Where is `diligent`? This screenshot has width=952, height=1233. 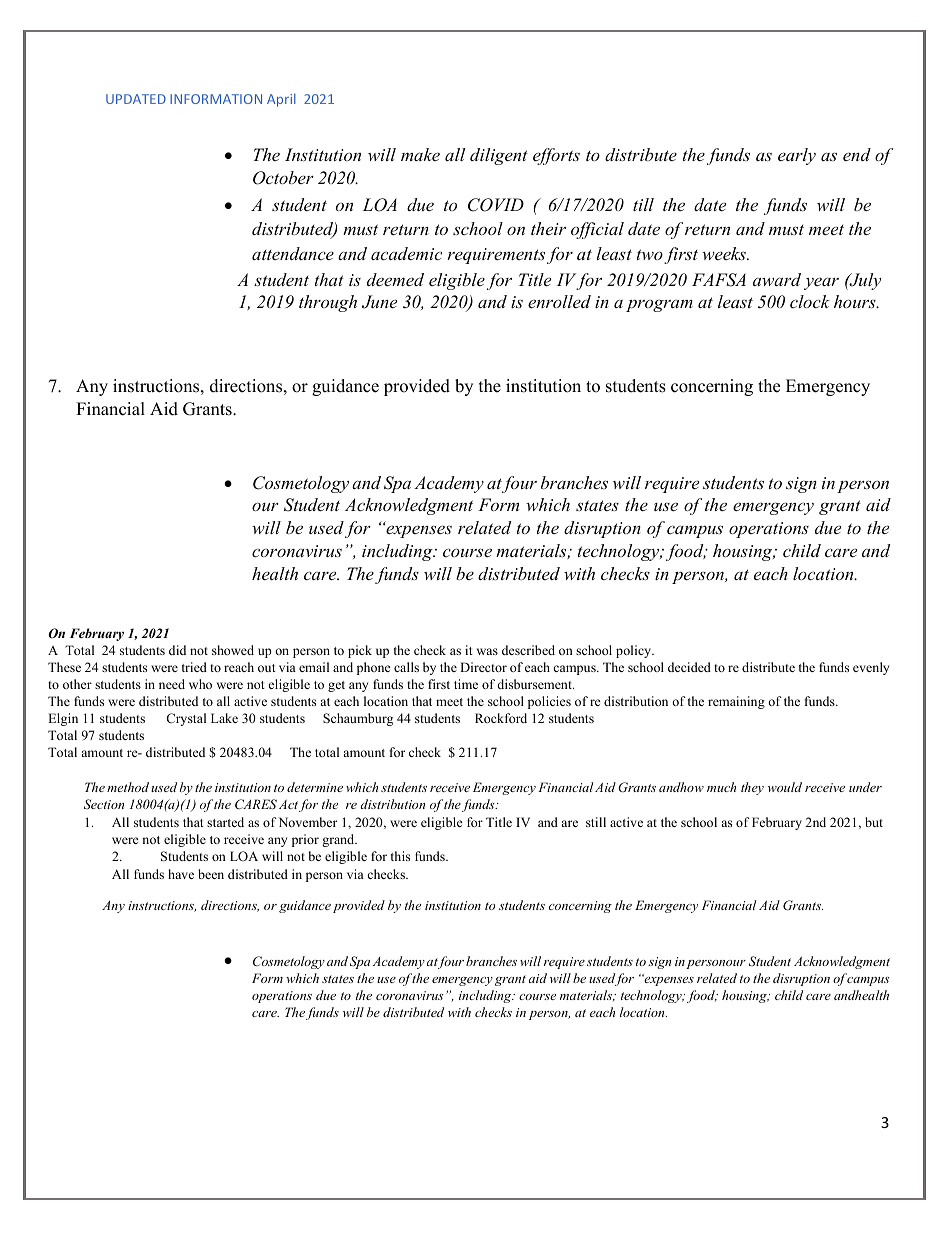 diligent is located at coordinates (499, 156).
